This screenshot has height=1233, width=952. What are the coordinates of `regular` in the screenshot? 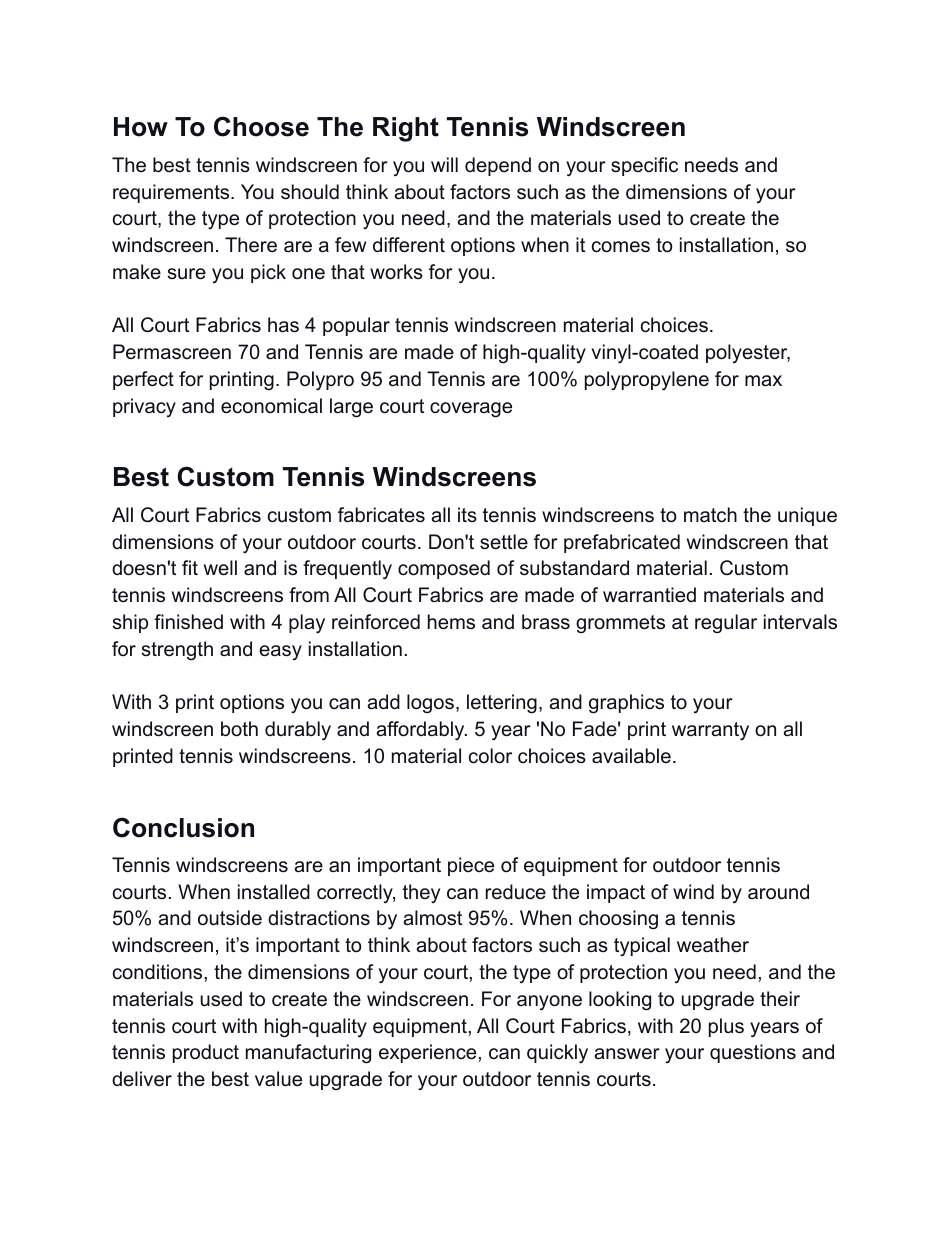 It's located at (726, 624).
